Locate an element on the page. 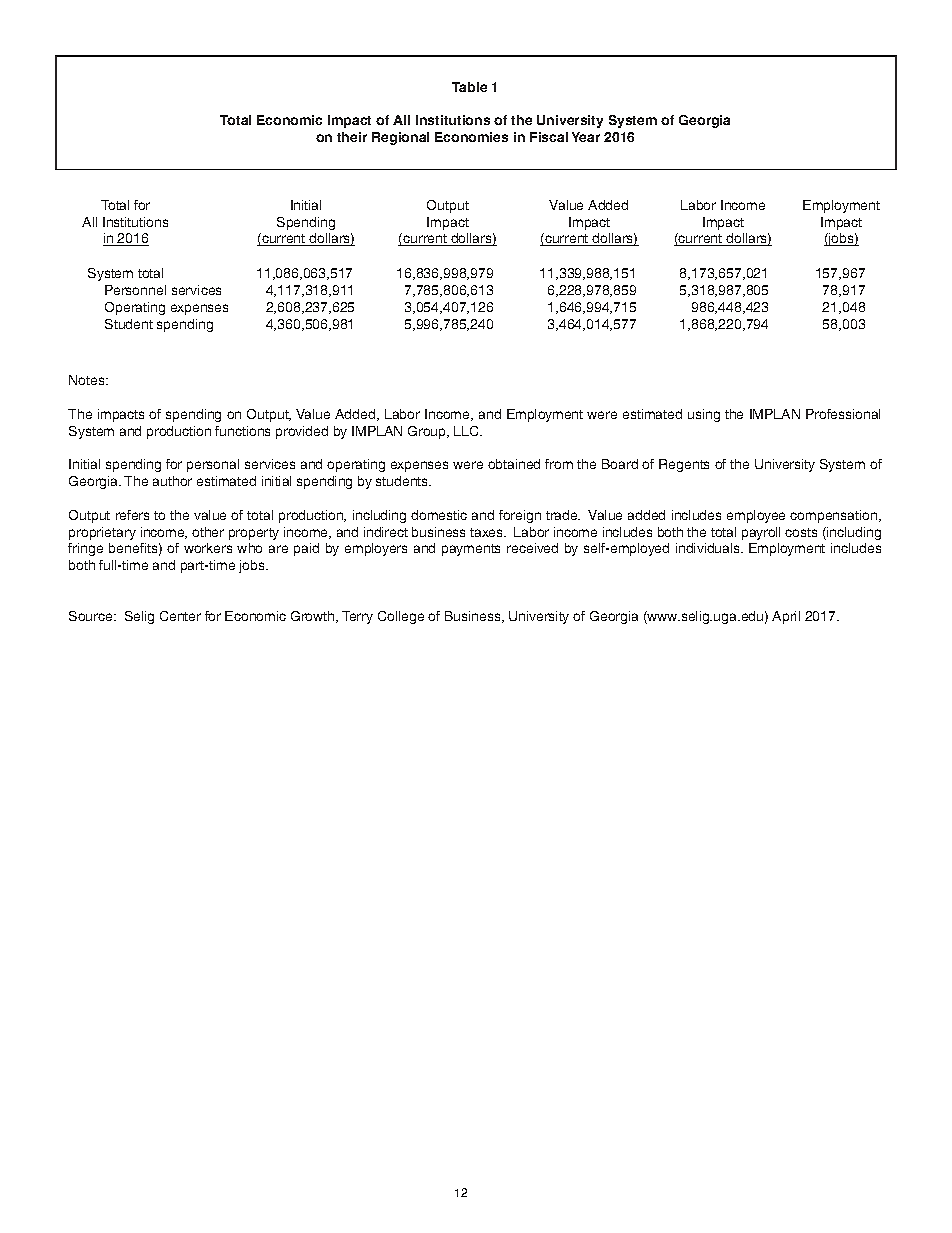 This document has height=1233, width=952. College is located at coordinates (401, 617).
